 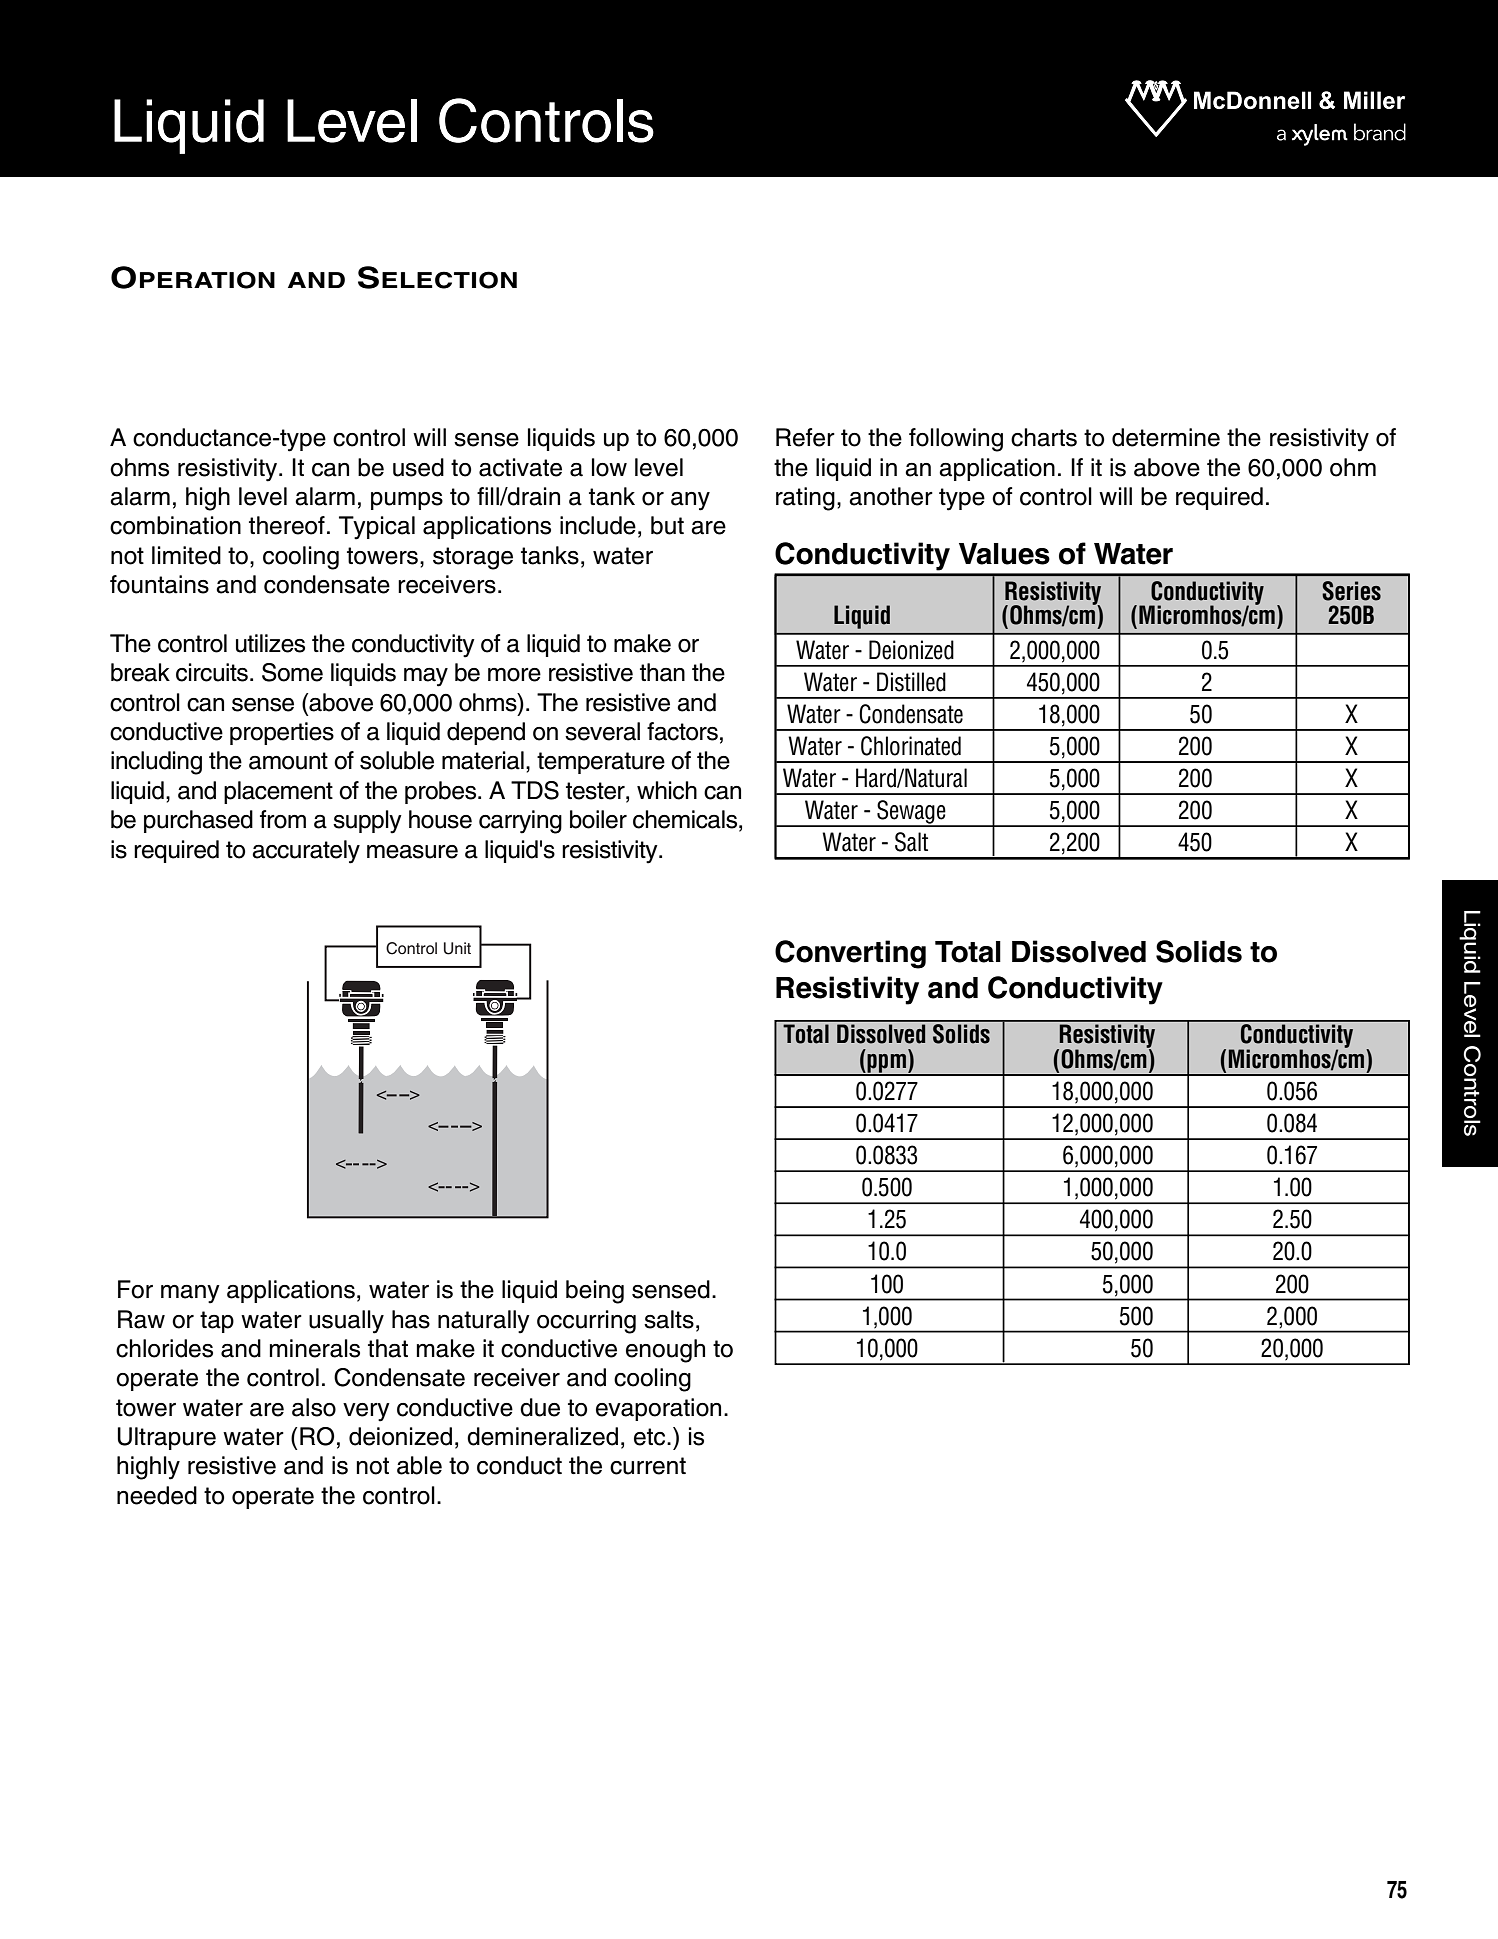 I want to click on Sewage, so click(x=911, y=813).
